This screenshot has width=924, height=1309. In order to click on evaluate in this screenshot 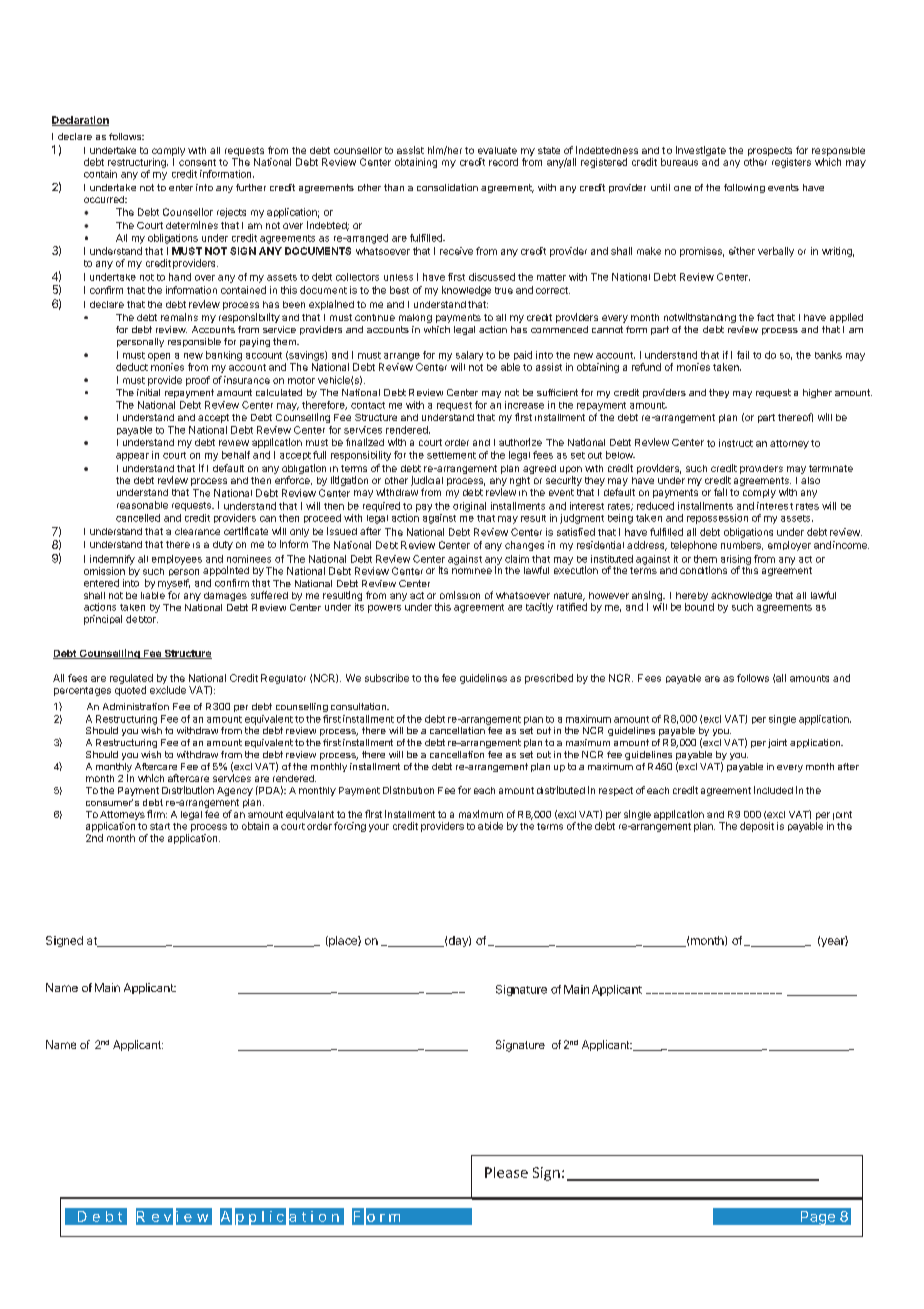, I will do `click(497, 150)`.
